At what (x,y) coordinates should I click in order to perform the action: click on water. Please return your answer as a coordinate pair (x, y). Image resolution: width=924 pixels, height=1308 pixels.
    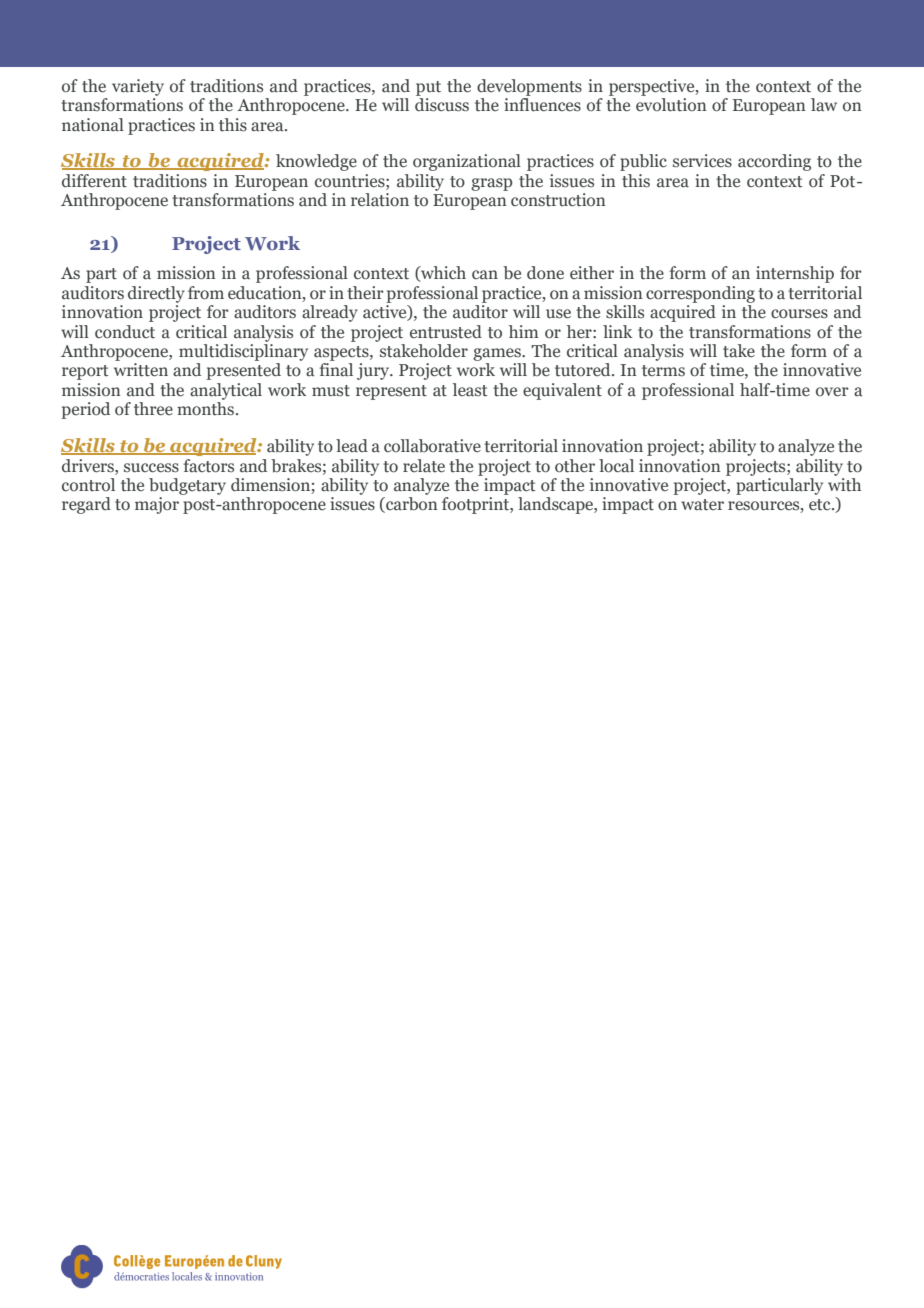
    Looking at the image, I should click on (702, 505).
